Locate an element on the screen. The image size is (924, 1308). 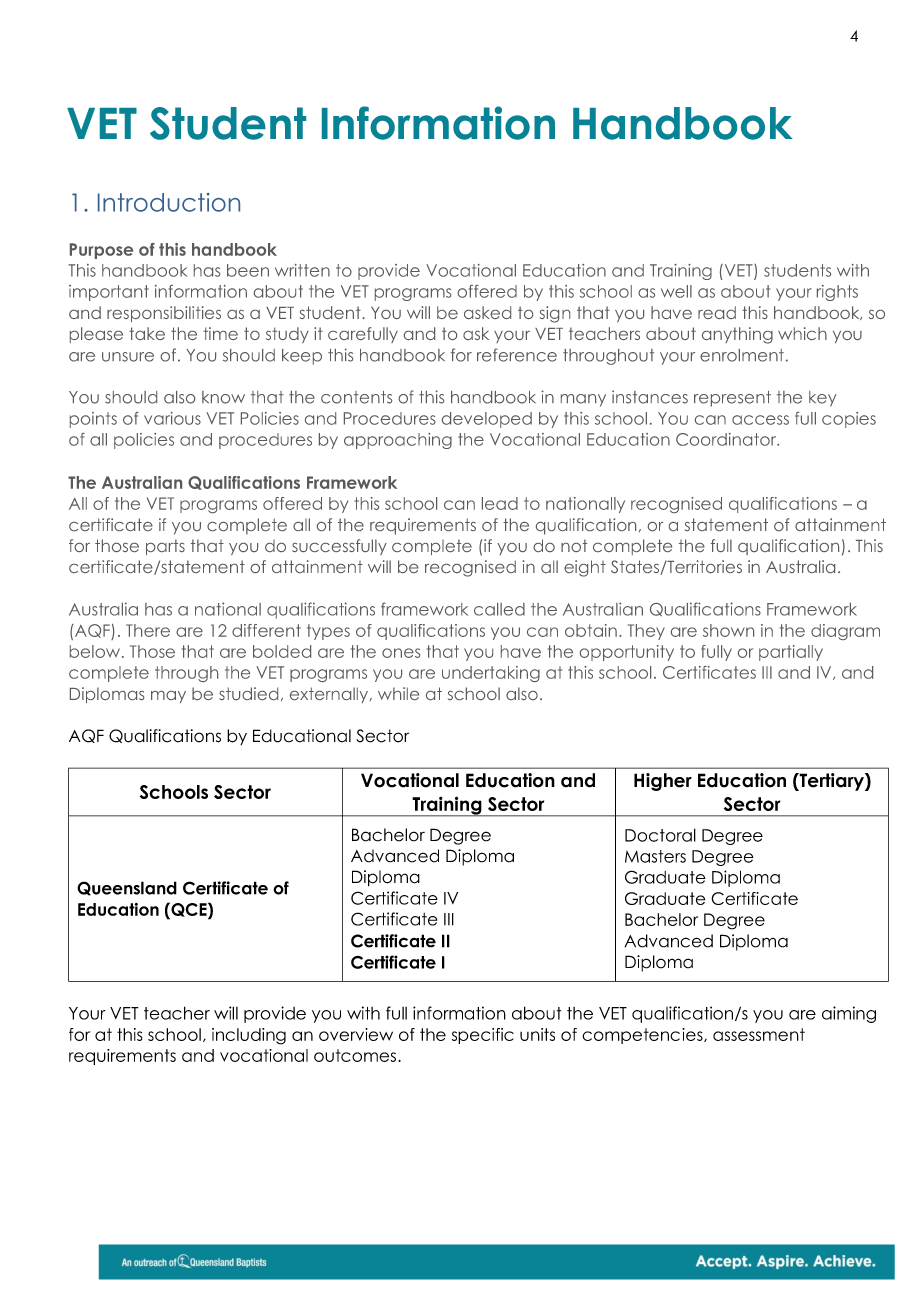
including is located at coordinates (249, 1036).
